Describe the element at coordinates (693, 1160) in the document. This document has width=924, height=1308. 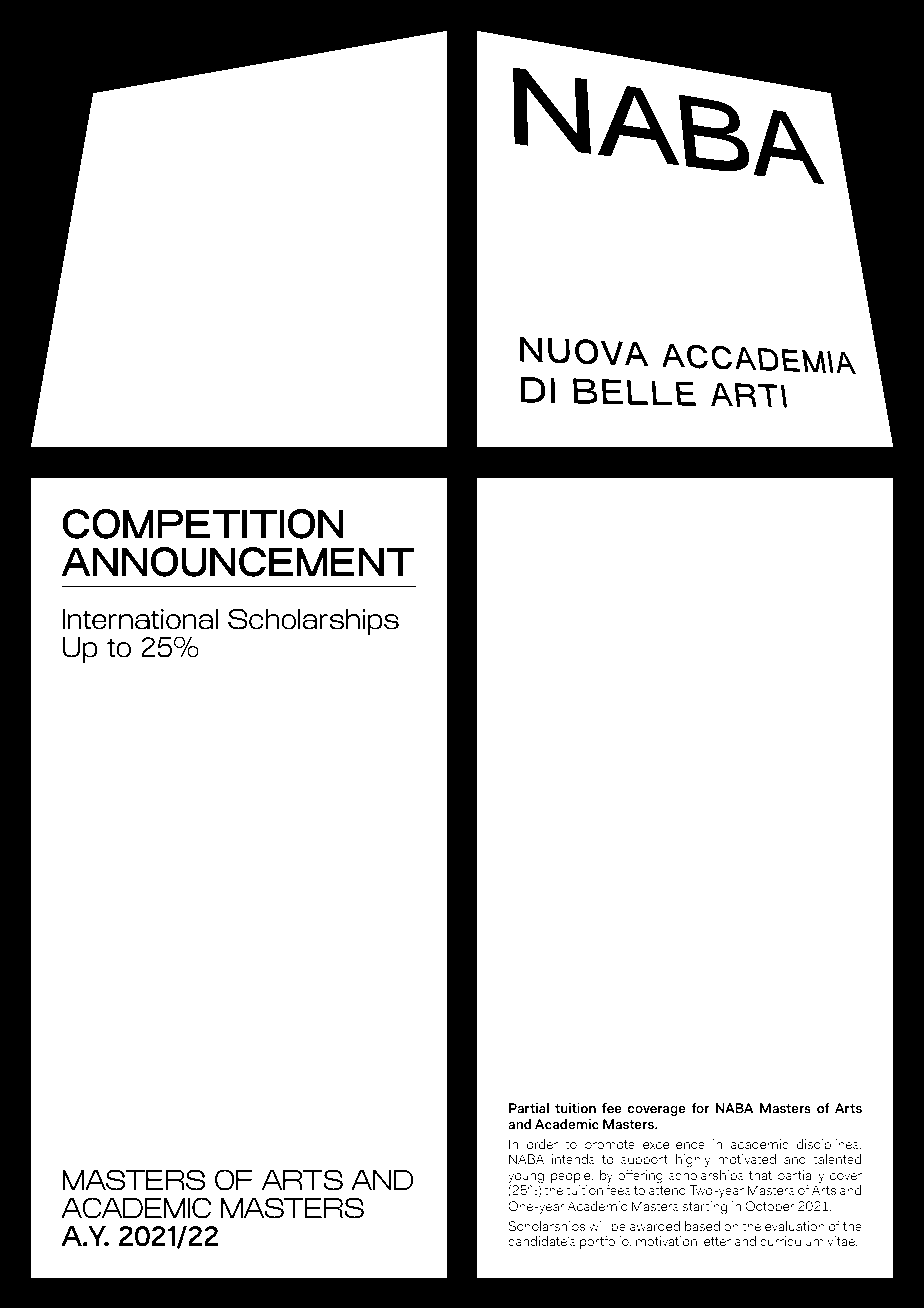
I see `highly` at that location.
